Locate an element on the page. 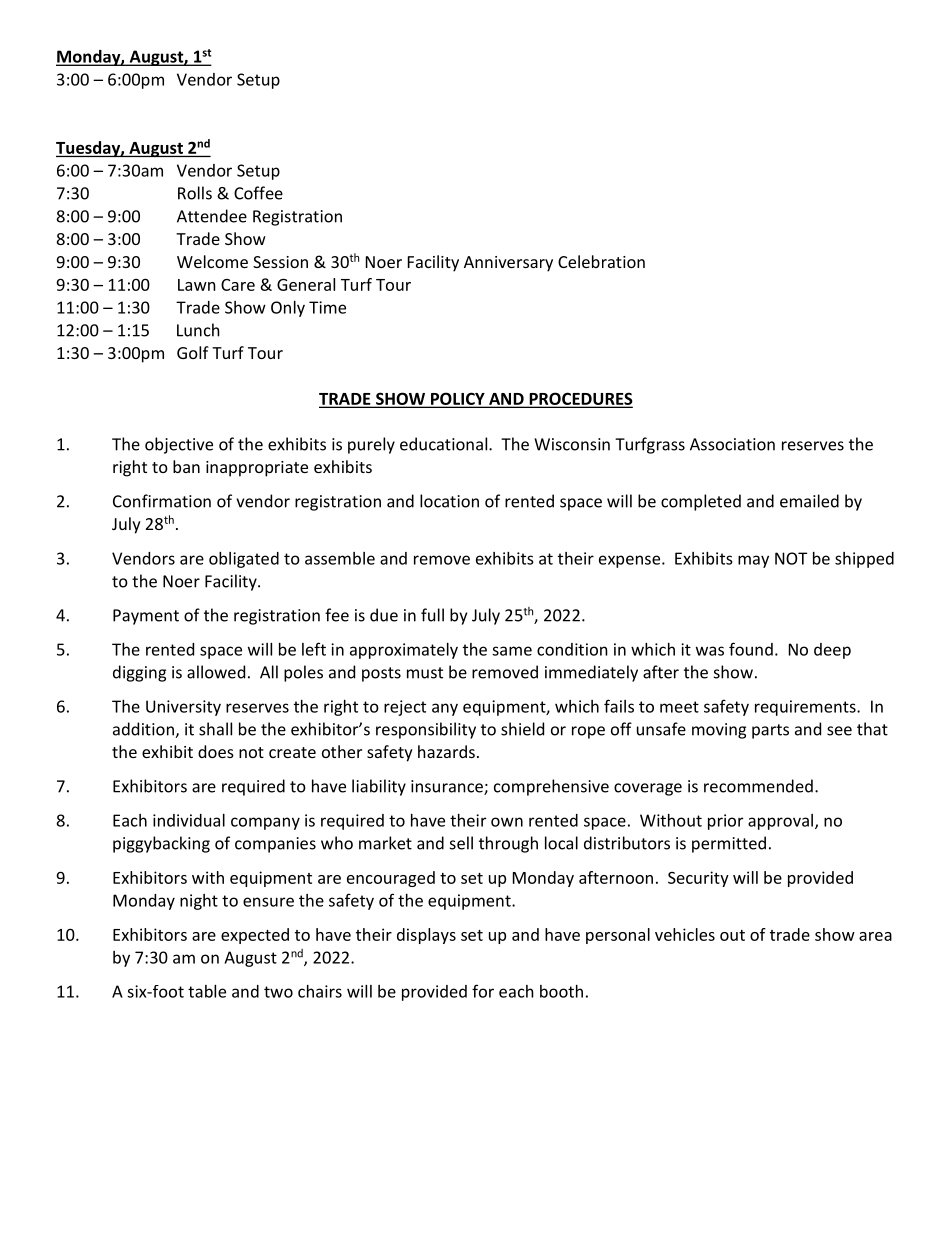  may is located at coordinates (753, 561).
